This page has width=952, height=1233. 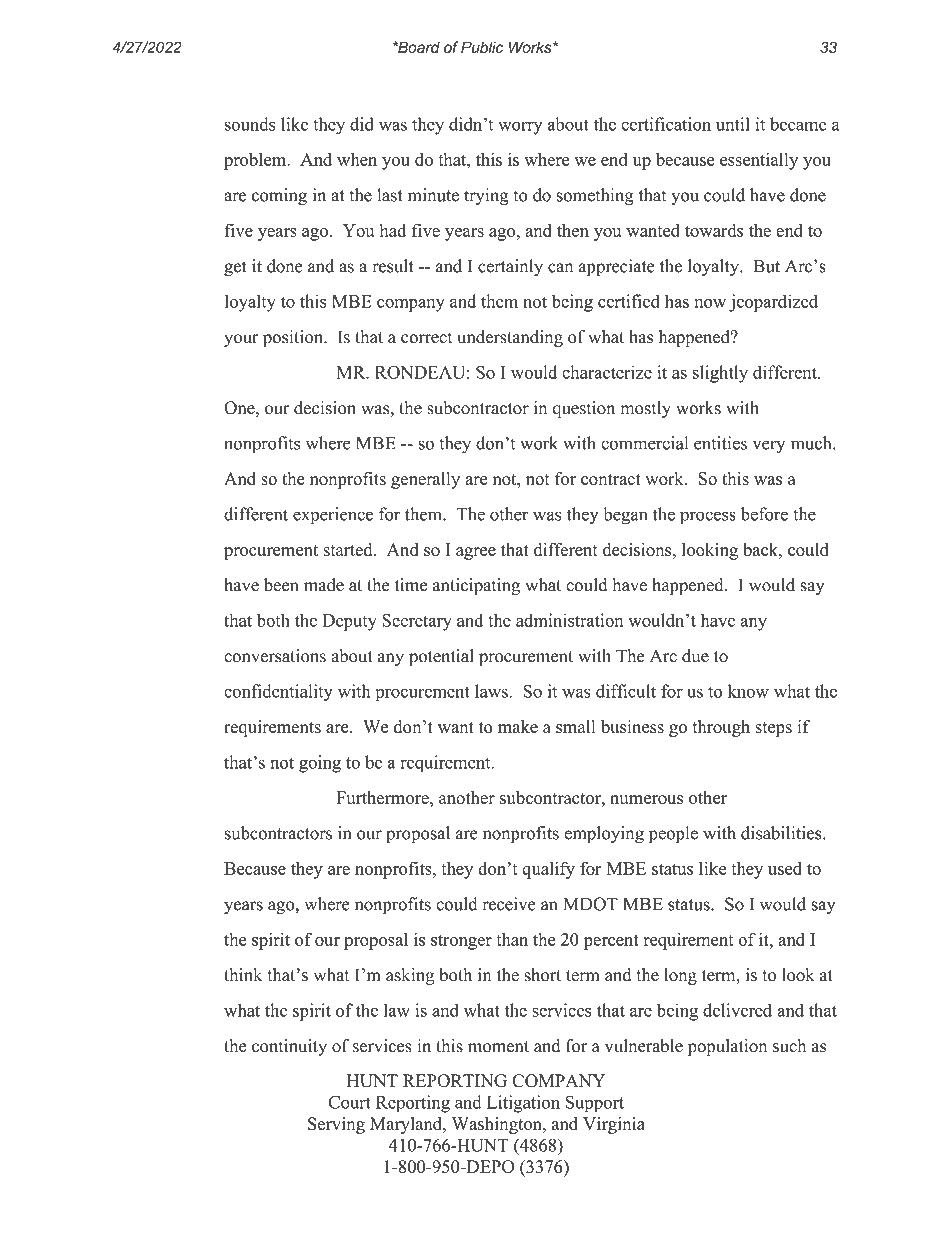 I want to click on Public, so click(x=482, y=47).
